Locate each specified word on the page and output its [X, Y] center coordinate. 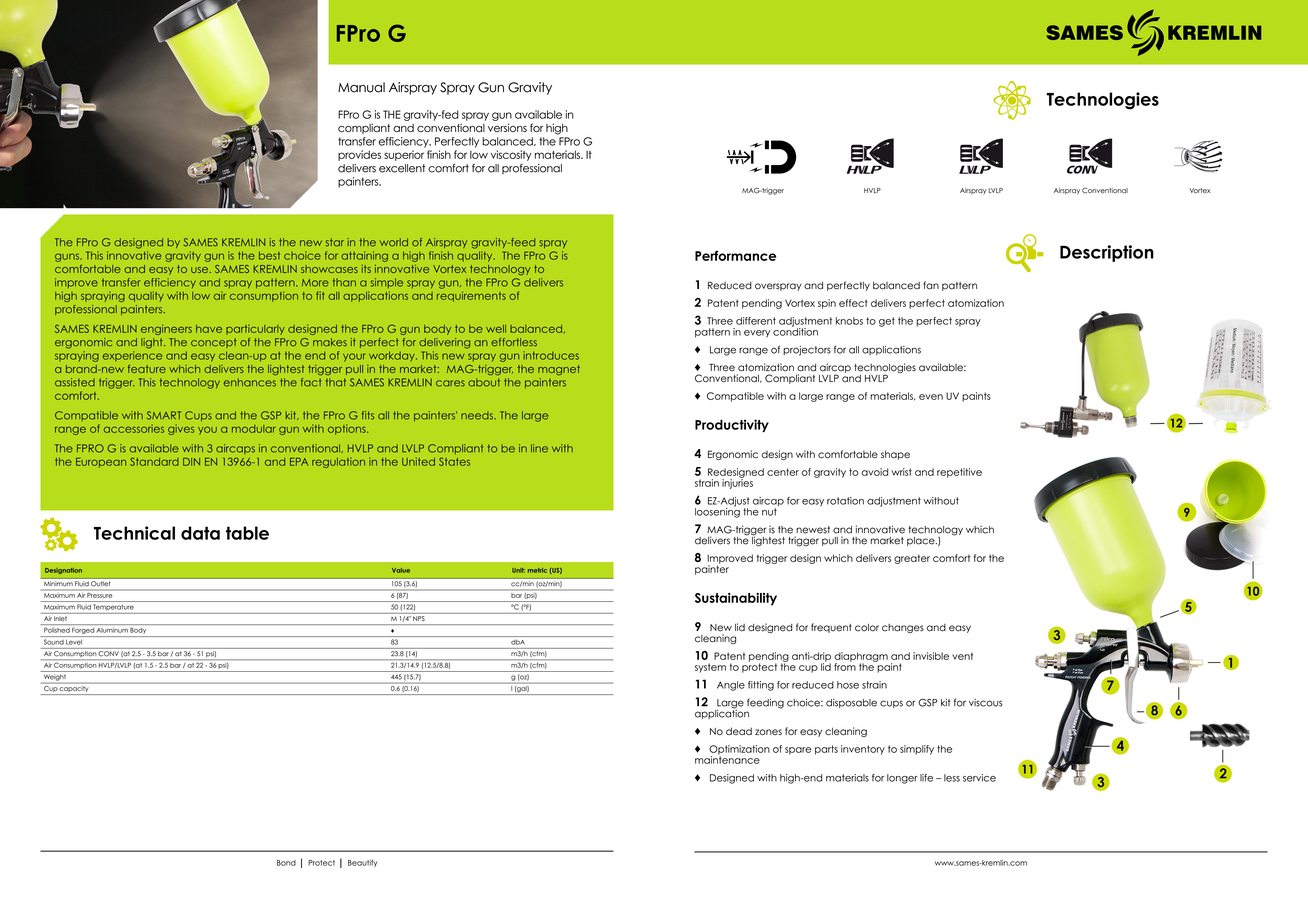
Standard [154, 461]
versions [507, 127]
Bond [286, 863]
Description [1107, 253]
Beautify [362, 863]
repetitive [959, 473]
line [539, 448]
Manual [361, 87]
